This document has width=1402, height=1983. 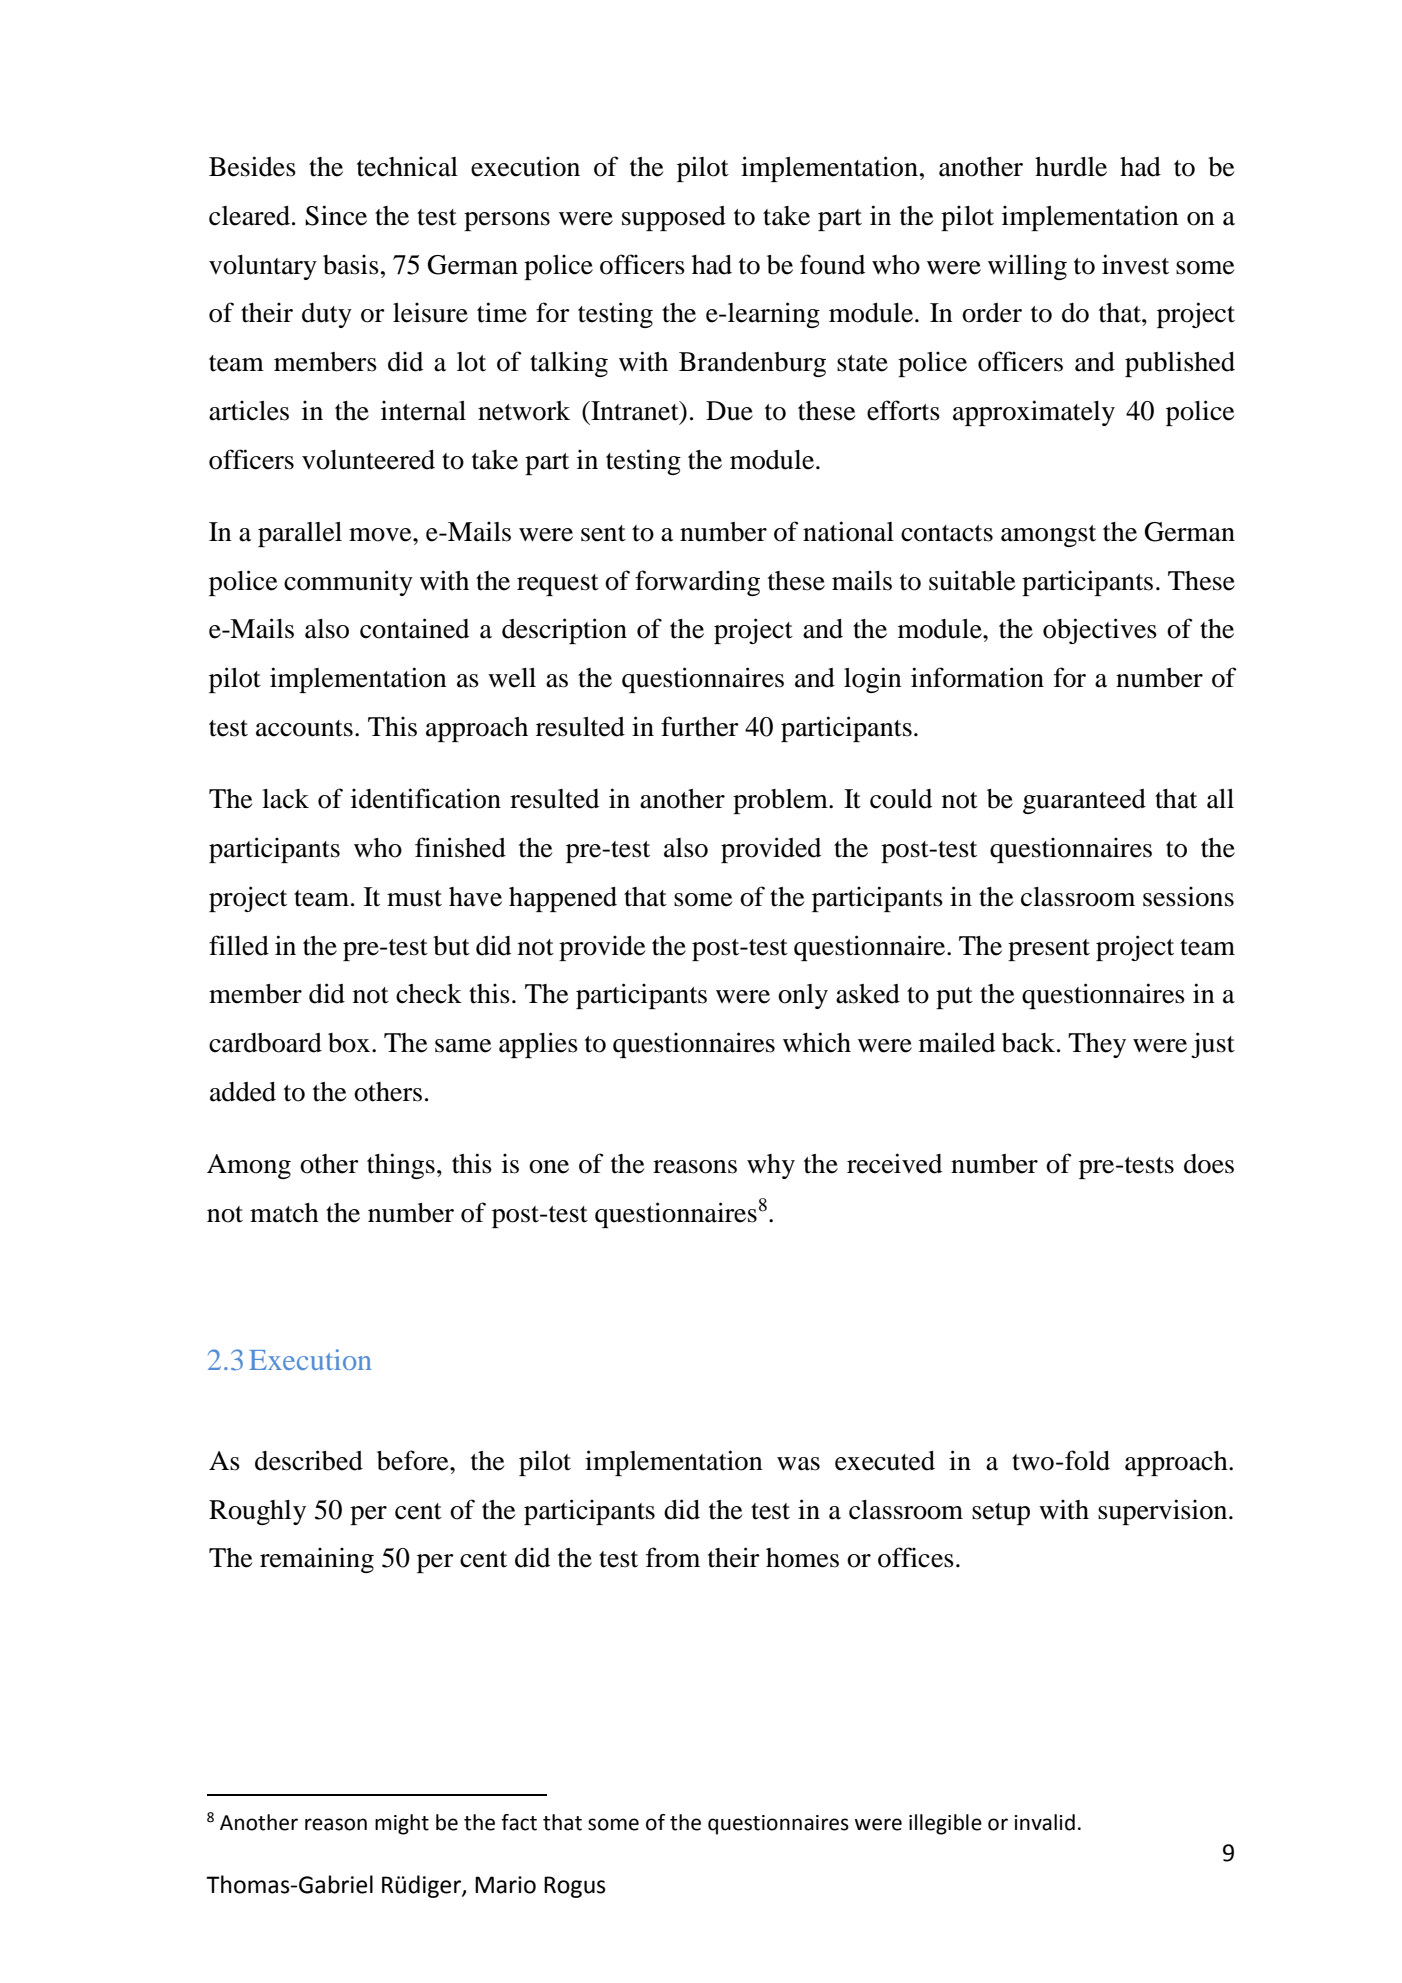 What do you see at coordinates (700, 726) in the document?
I see `further` at bounding box center [700, 726].
